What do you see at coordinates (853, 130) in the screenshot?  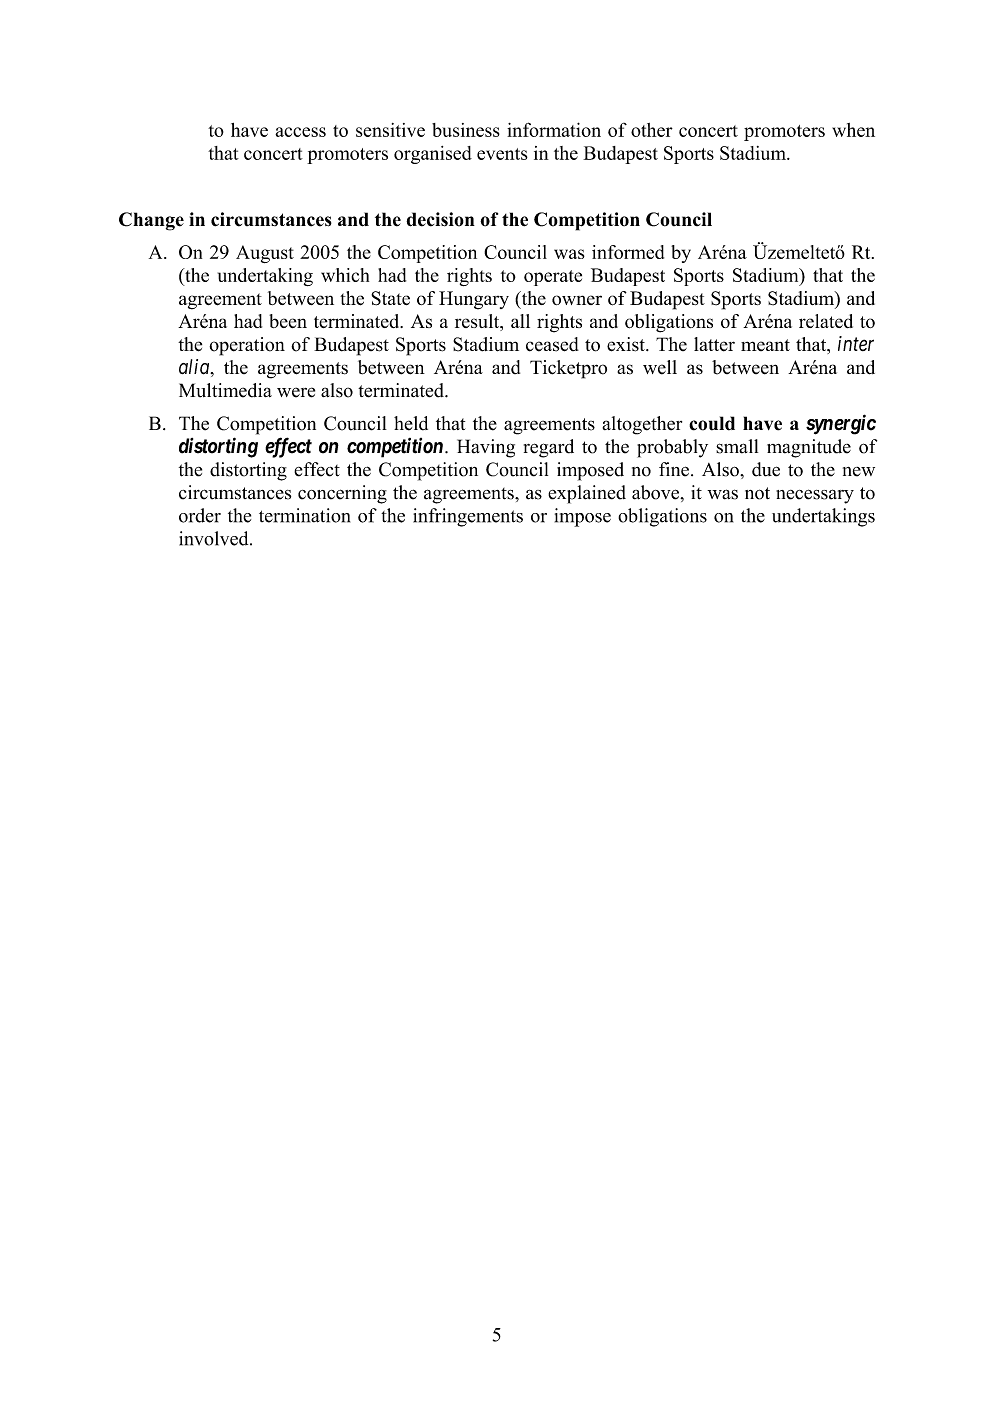 I see `when` at bounding box center [853, 130].
